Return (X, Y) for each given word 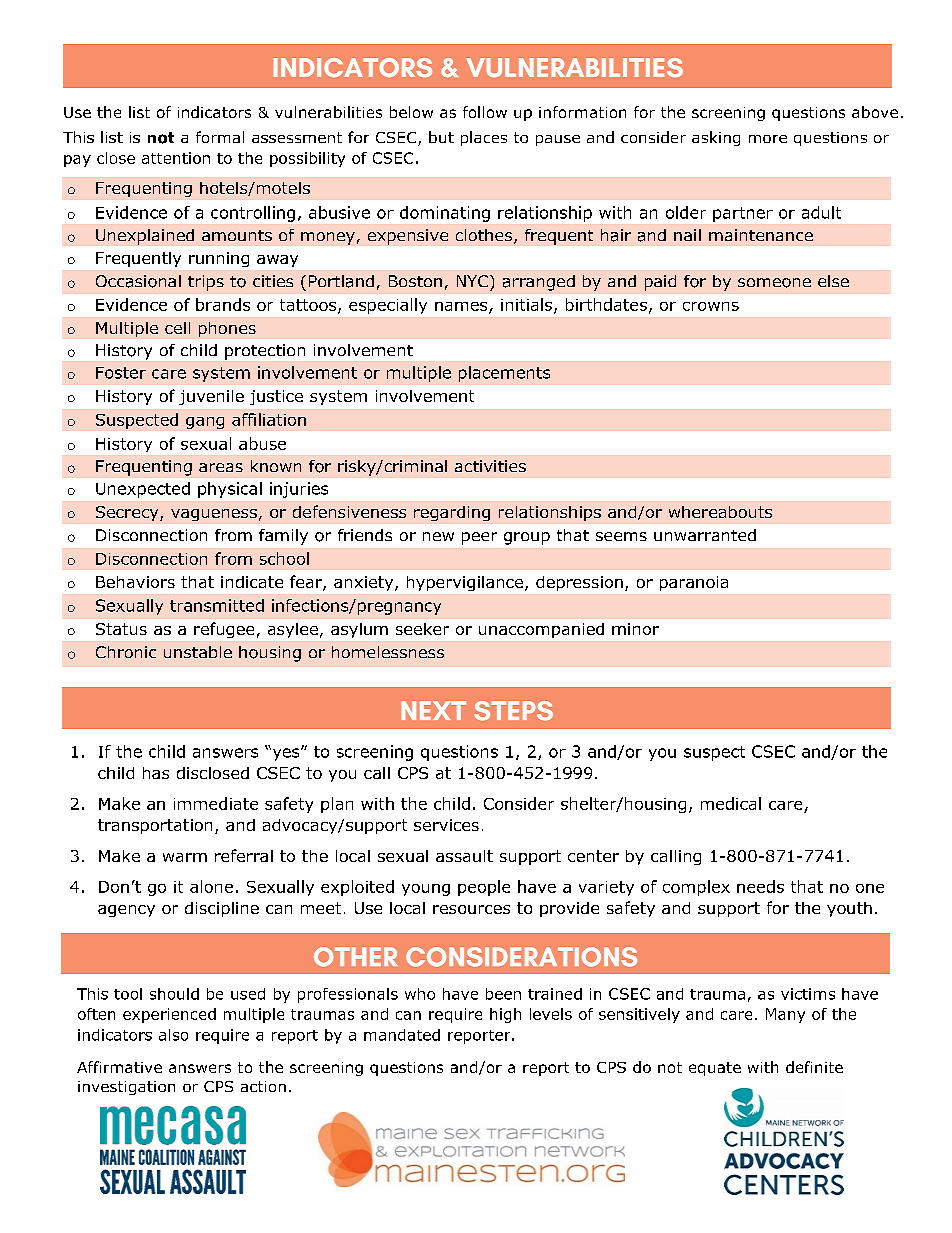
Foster (121, 373)
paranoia (694, 583)
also (173, 1035)
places (484, 138)
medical (731, 803)
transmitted (217, 605)
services (446, 825)
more (768, 139)
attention (176, 158)
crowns (711, 306)
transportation (155, 826)
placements (504, 374)
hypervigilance (466, 583)
